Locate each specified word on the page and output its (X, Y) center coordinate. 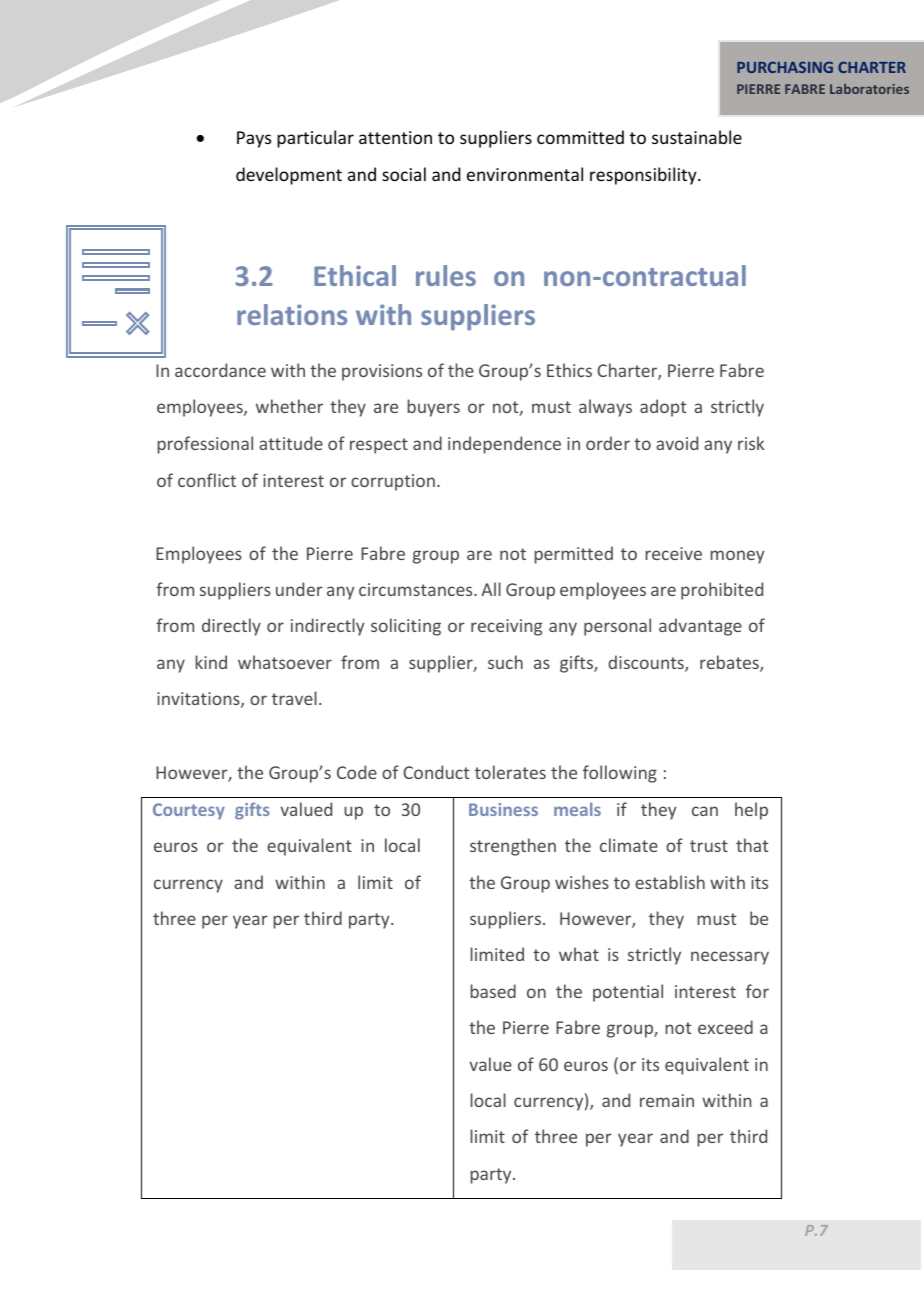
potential (628, 993)
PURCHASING (785, 67)
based (493, 991)
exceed (725, 1027)
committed (580, 137)
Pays (254, 139)
